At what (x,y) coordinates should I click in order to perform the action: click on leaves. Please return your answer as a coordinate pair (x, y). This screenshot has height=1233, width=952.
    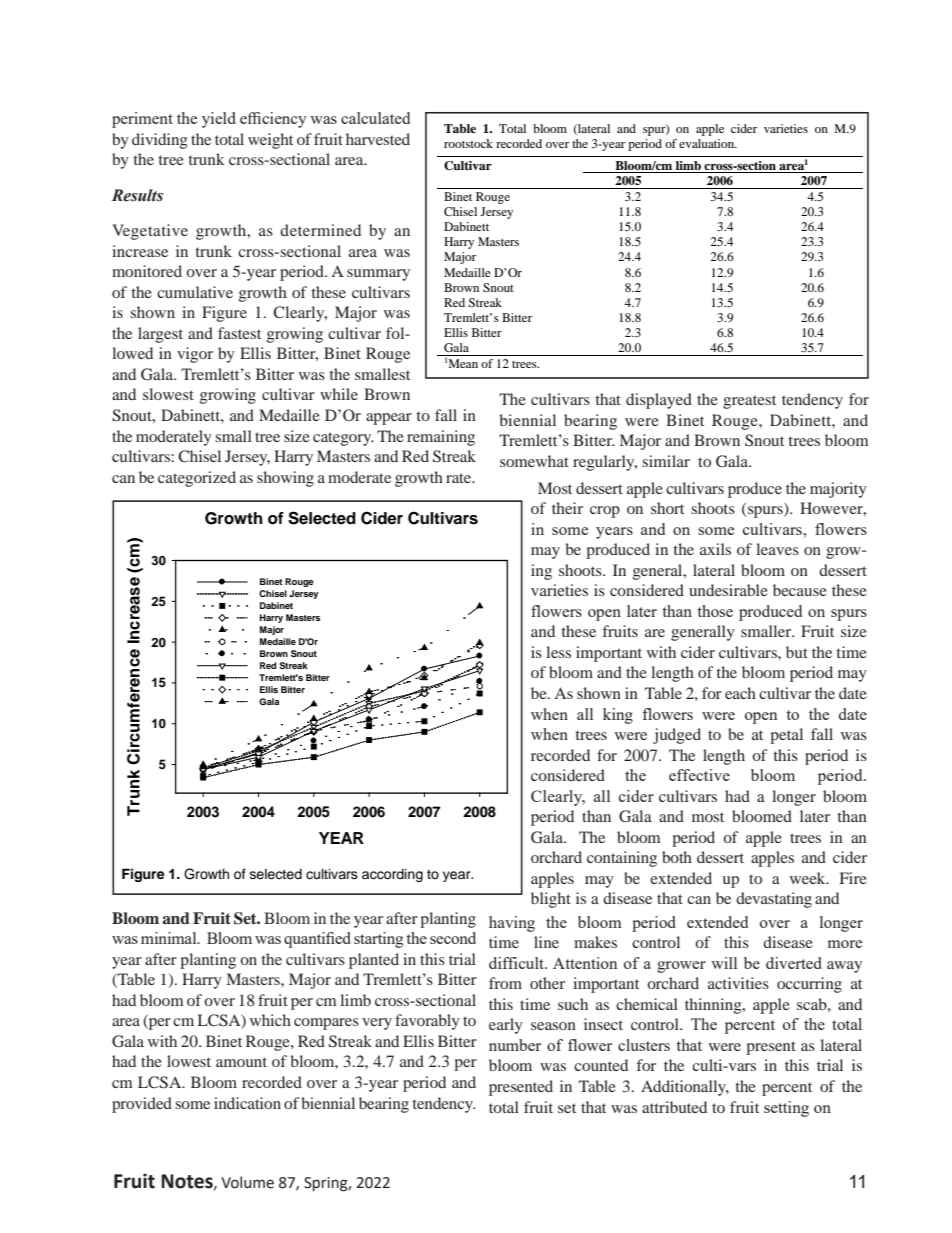
    Looking at the image, I should click on (777, 549).
